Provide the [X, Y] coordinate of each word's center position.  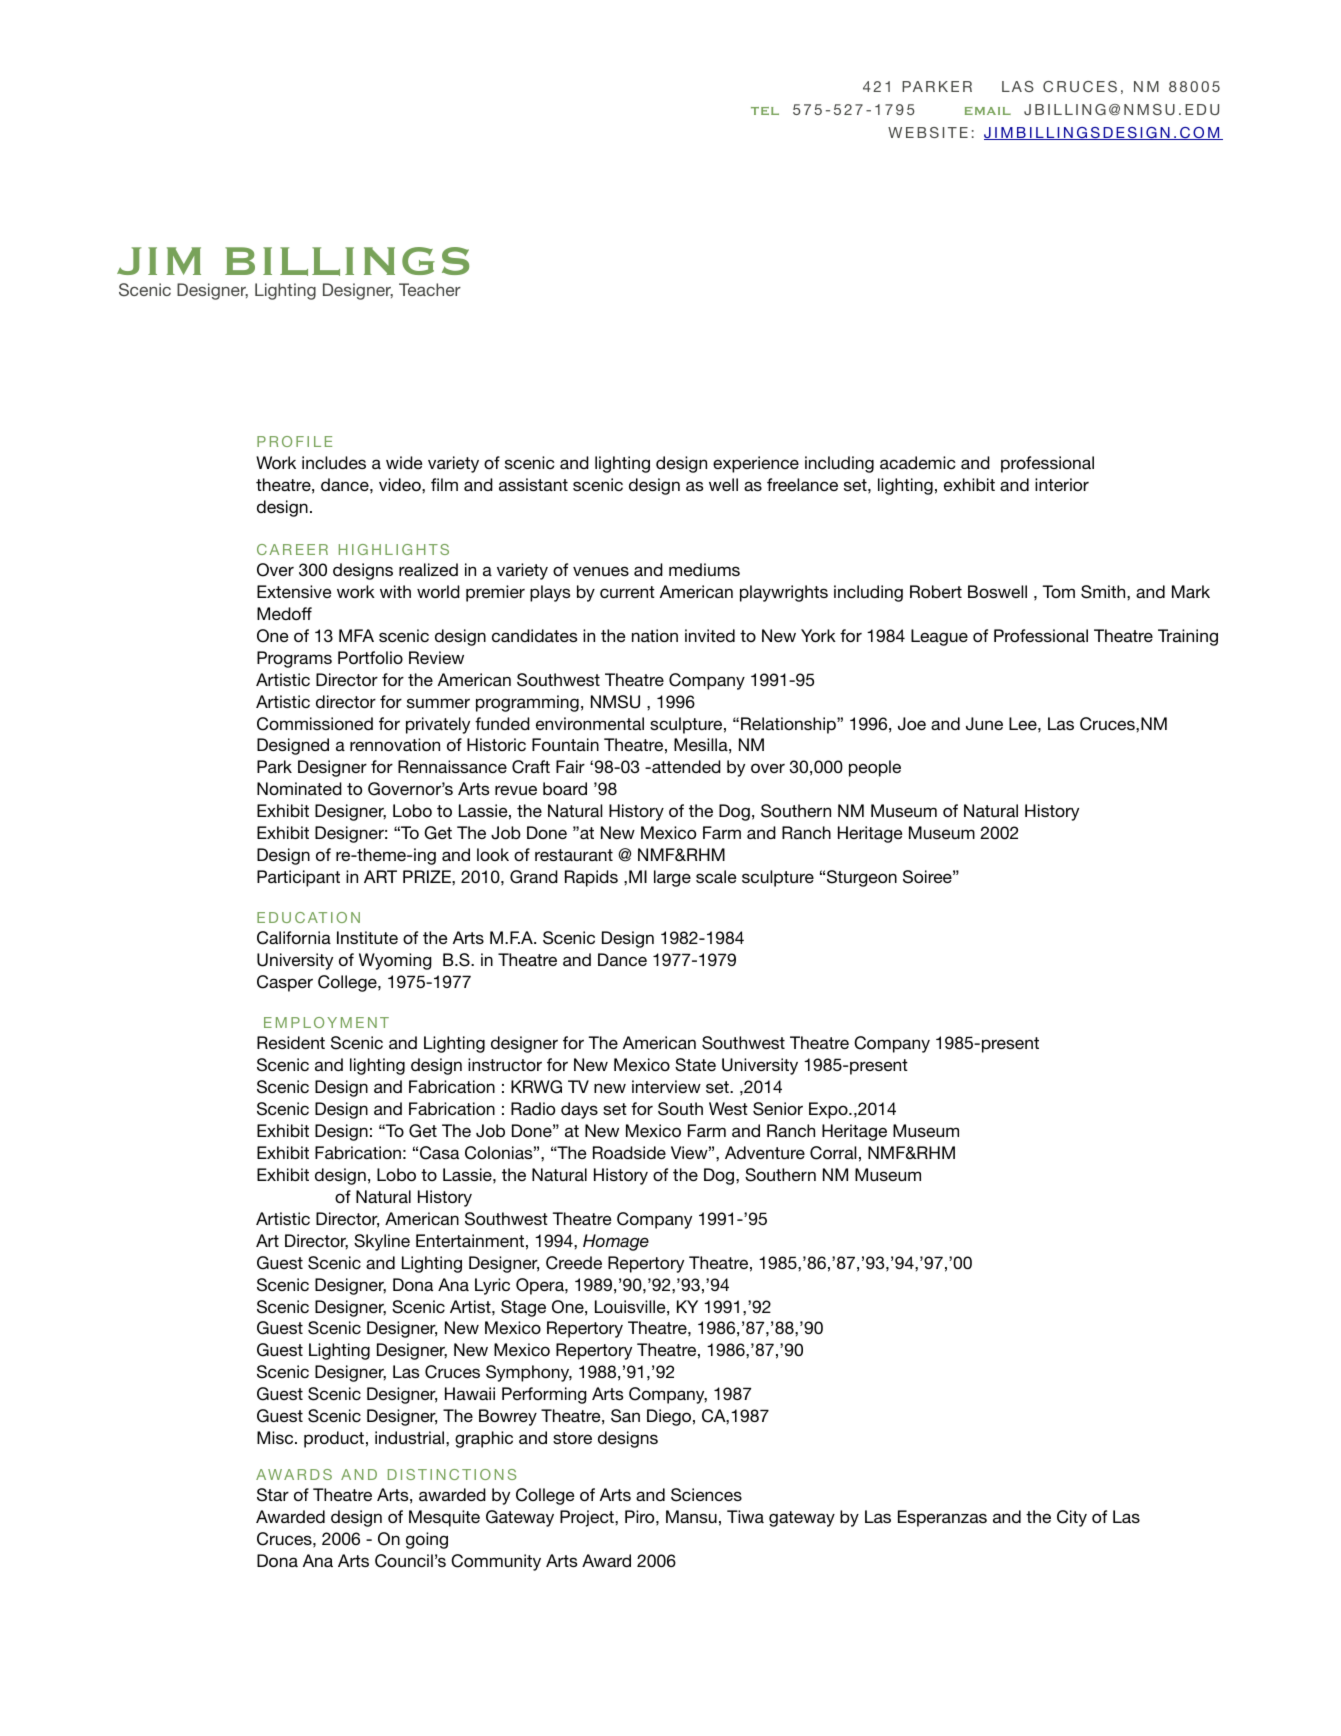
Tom [1058, 591]
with [395, 591]
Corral [833, 1153]
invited [710, 635]
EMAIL [988, 111]
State [695, 1065]
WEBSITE [928, 132]
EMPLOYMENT [326, 1022]
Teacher [430, 289]
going [427, 1540]
